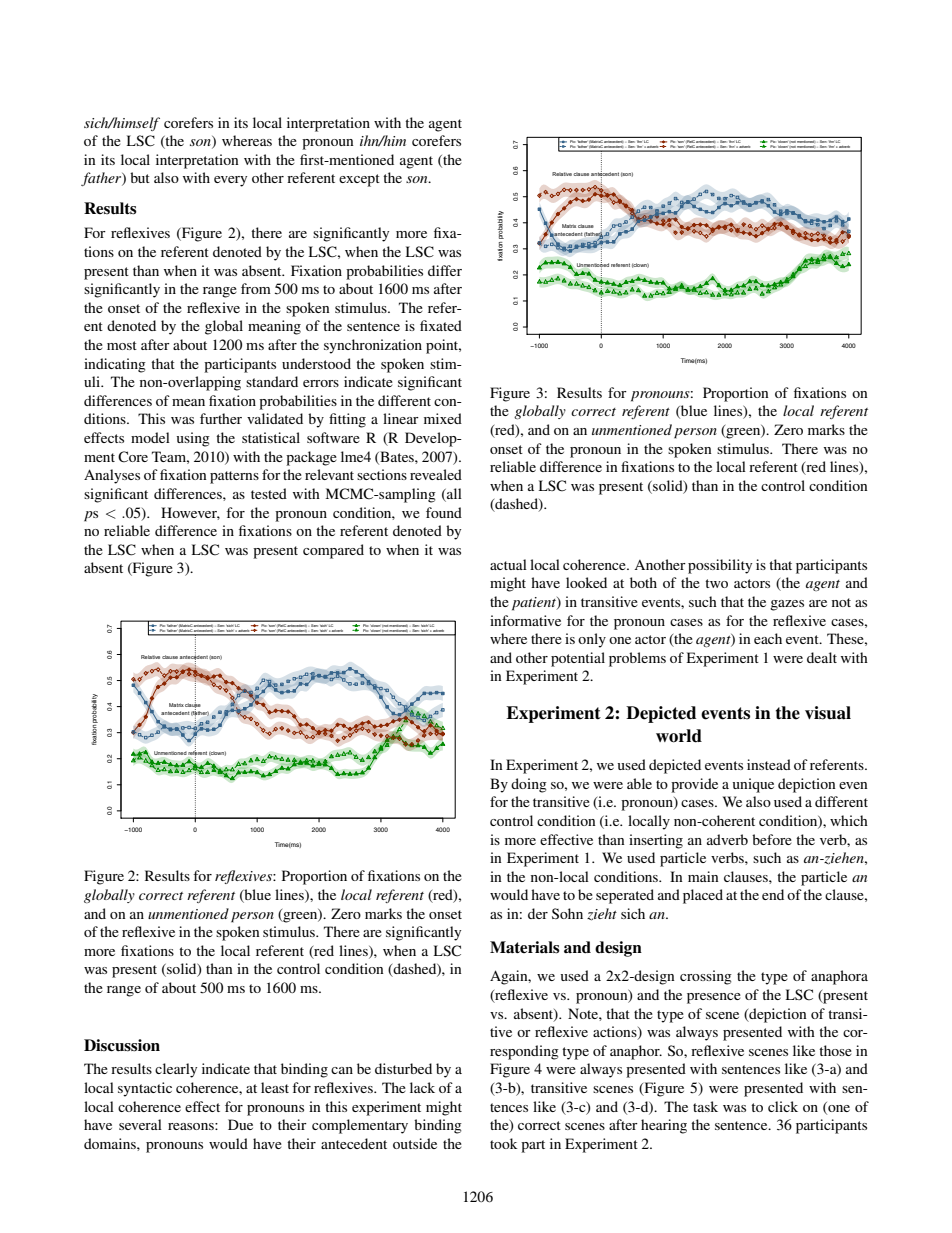  I want to click on patterns, so click(234, 477).
